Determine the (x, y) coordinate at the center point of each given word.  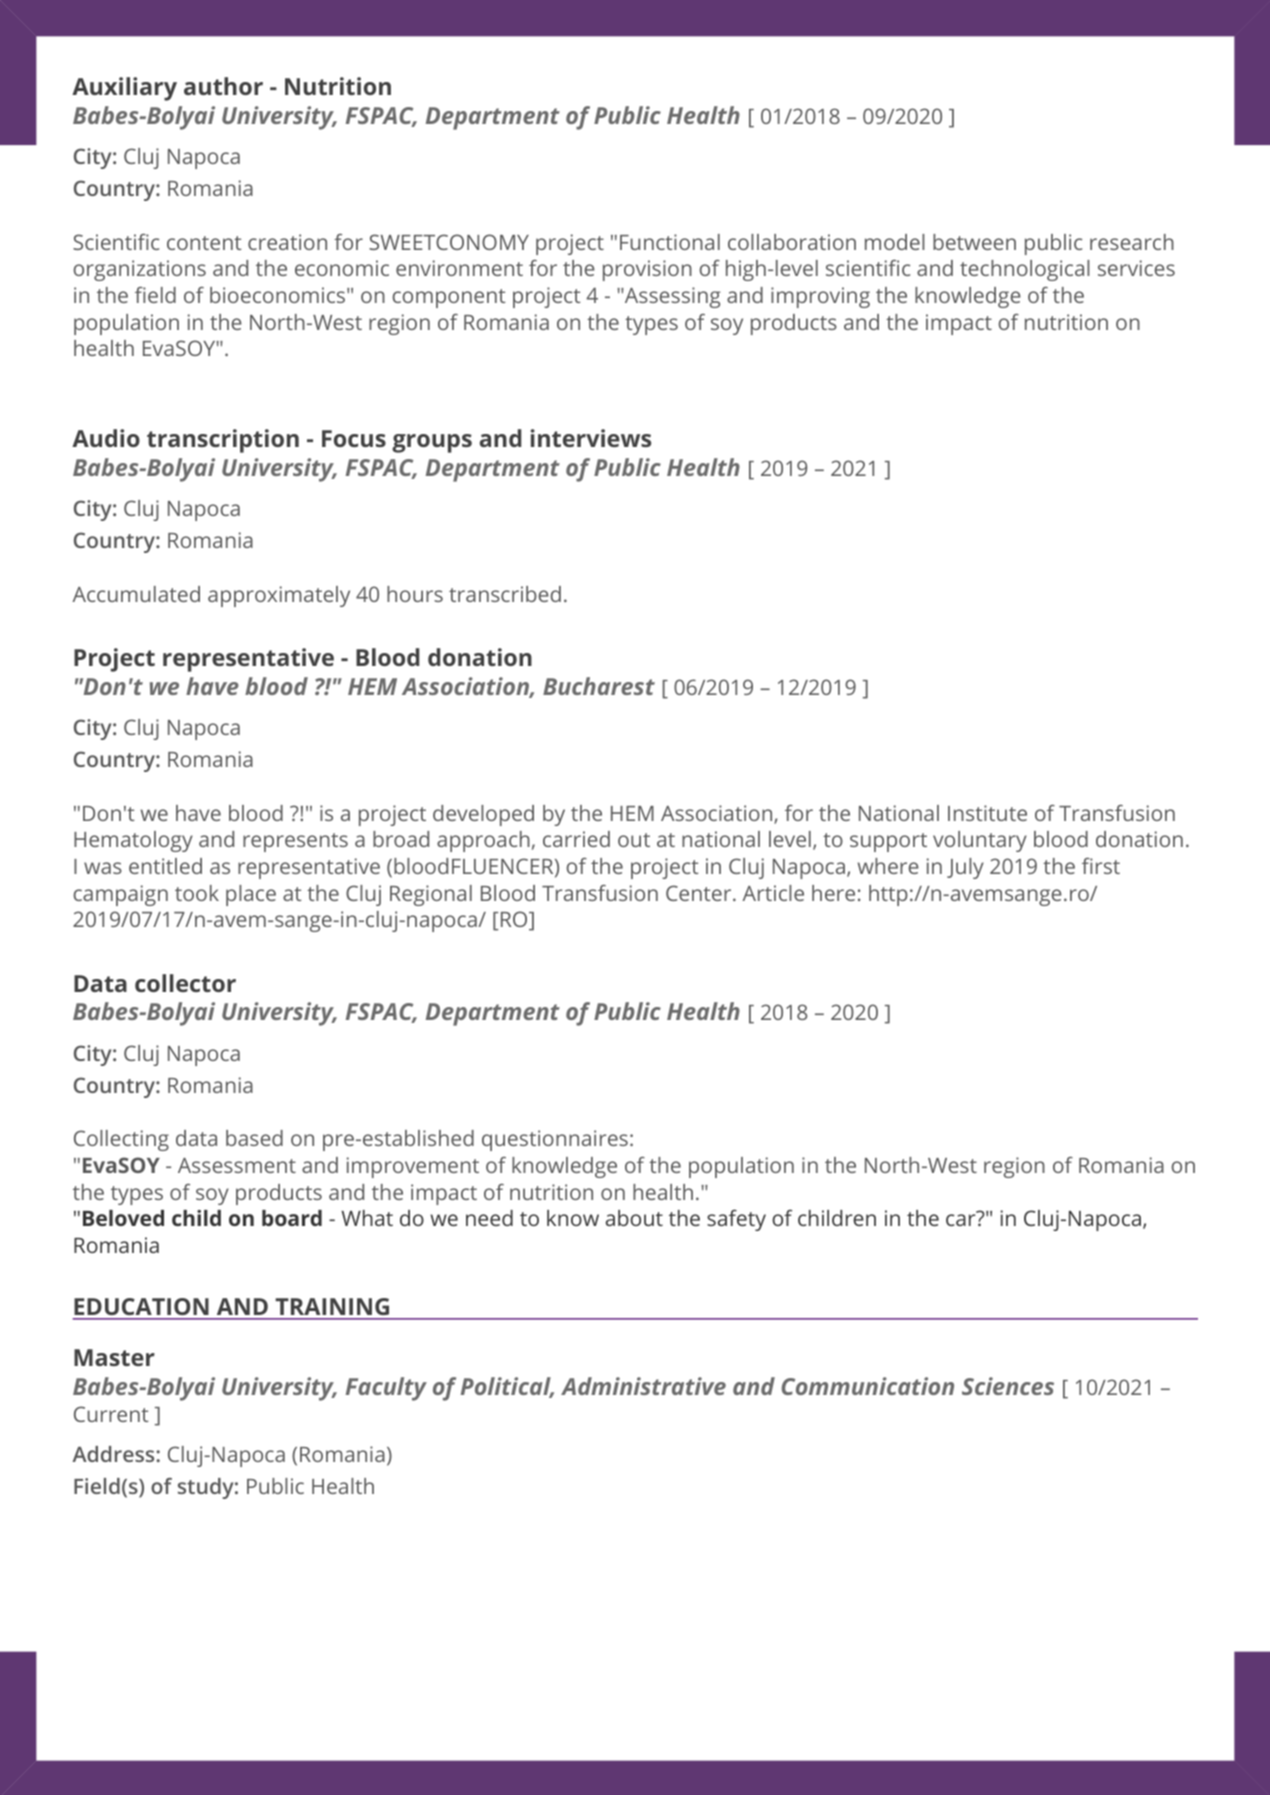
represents (295, 842)
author (223, 86)
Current (111, 1414)
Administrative (643, 1386)
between (974, 242)
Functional (670, 242)
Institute (987, 813)
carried (576, 839)
